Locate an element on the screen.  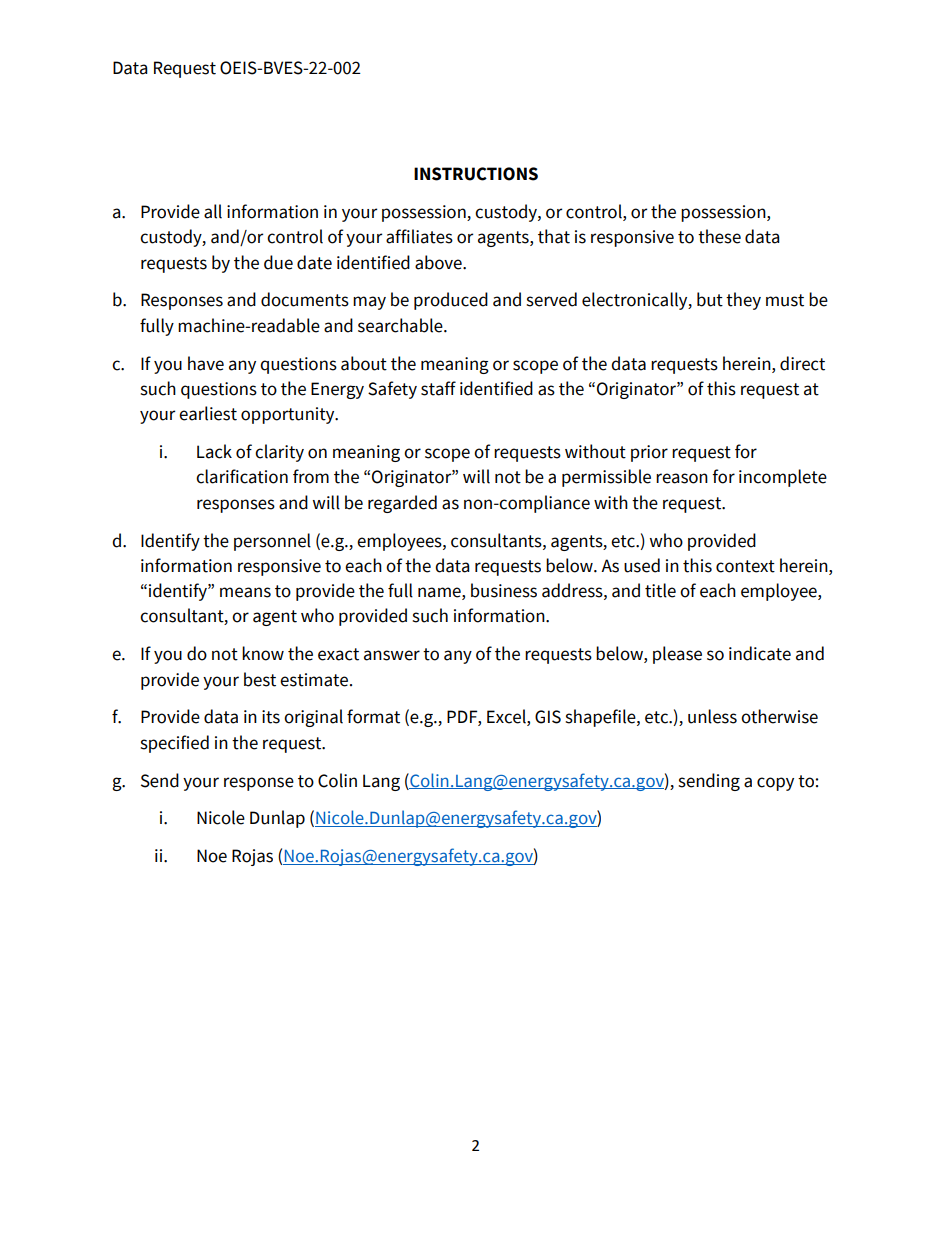
due is located at coordinates (278, 262).
